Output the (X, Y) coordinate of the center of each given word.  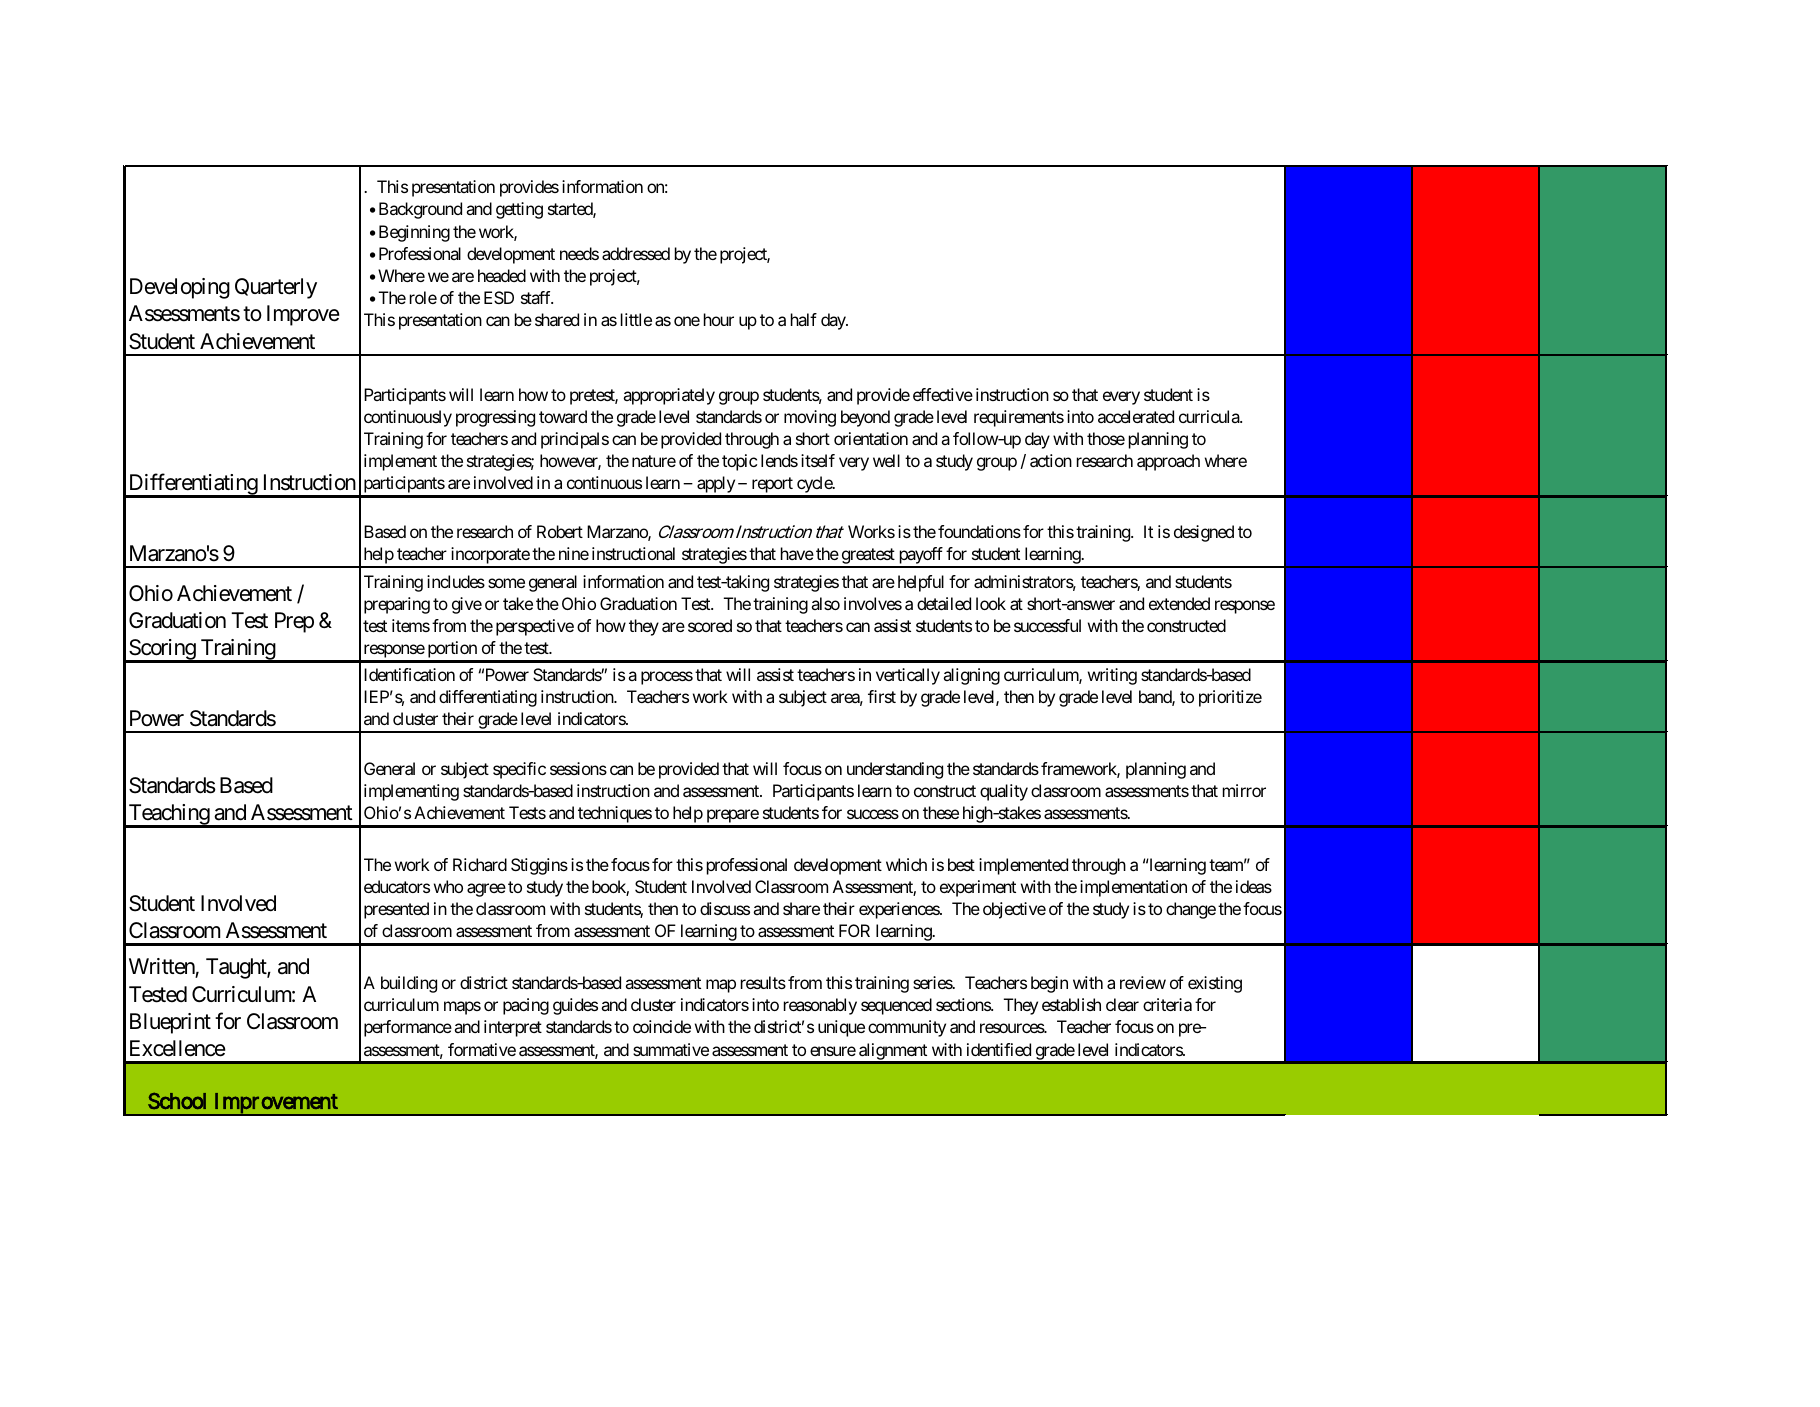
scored (710, 625)
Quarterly (276, 288)
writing (1112, 676)
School (177, 1100)
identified (999, 1049)
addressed (636, 253)
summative (671, 1049)
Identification (409, 674)
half (804, 319)
